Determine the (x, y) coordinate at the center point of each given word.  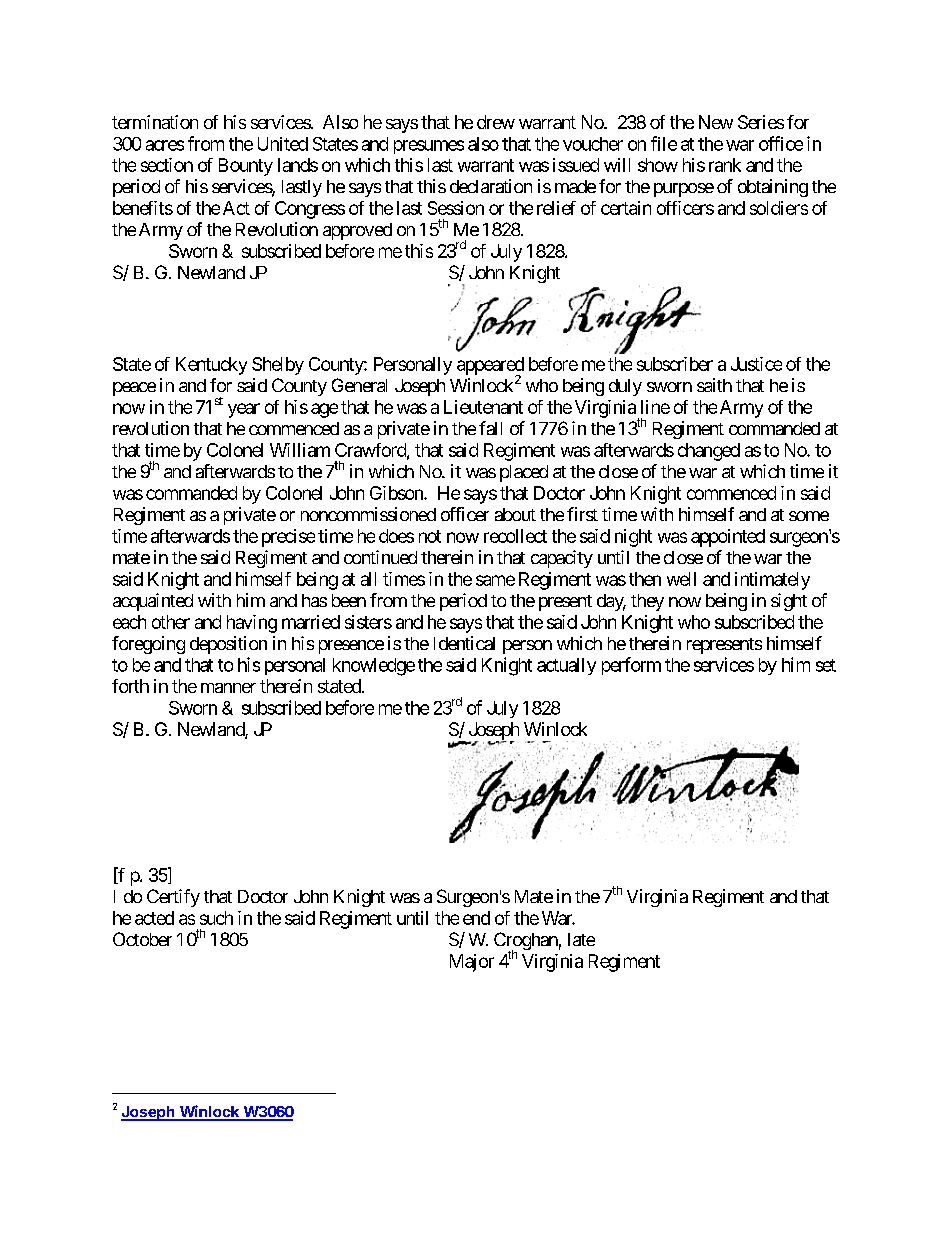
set (826, 665)
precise (288, 538)
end (476, 918)
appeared (490, 367)
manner (228, 688)
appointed (728, 538)
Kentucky (211, 366)
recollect (515, 536)
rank (725, 165)
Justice (756, 364)
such (216, 918)
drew (496, 122)
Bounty (246, 167)
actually (566, 666)
